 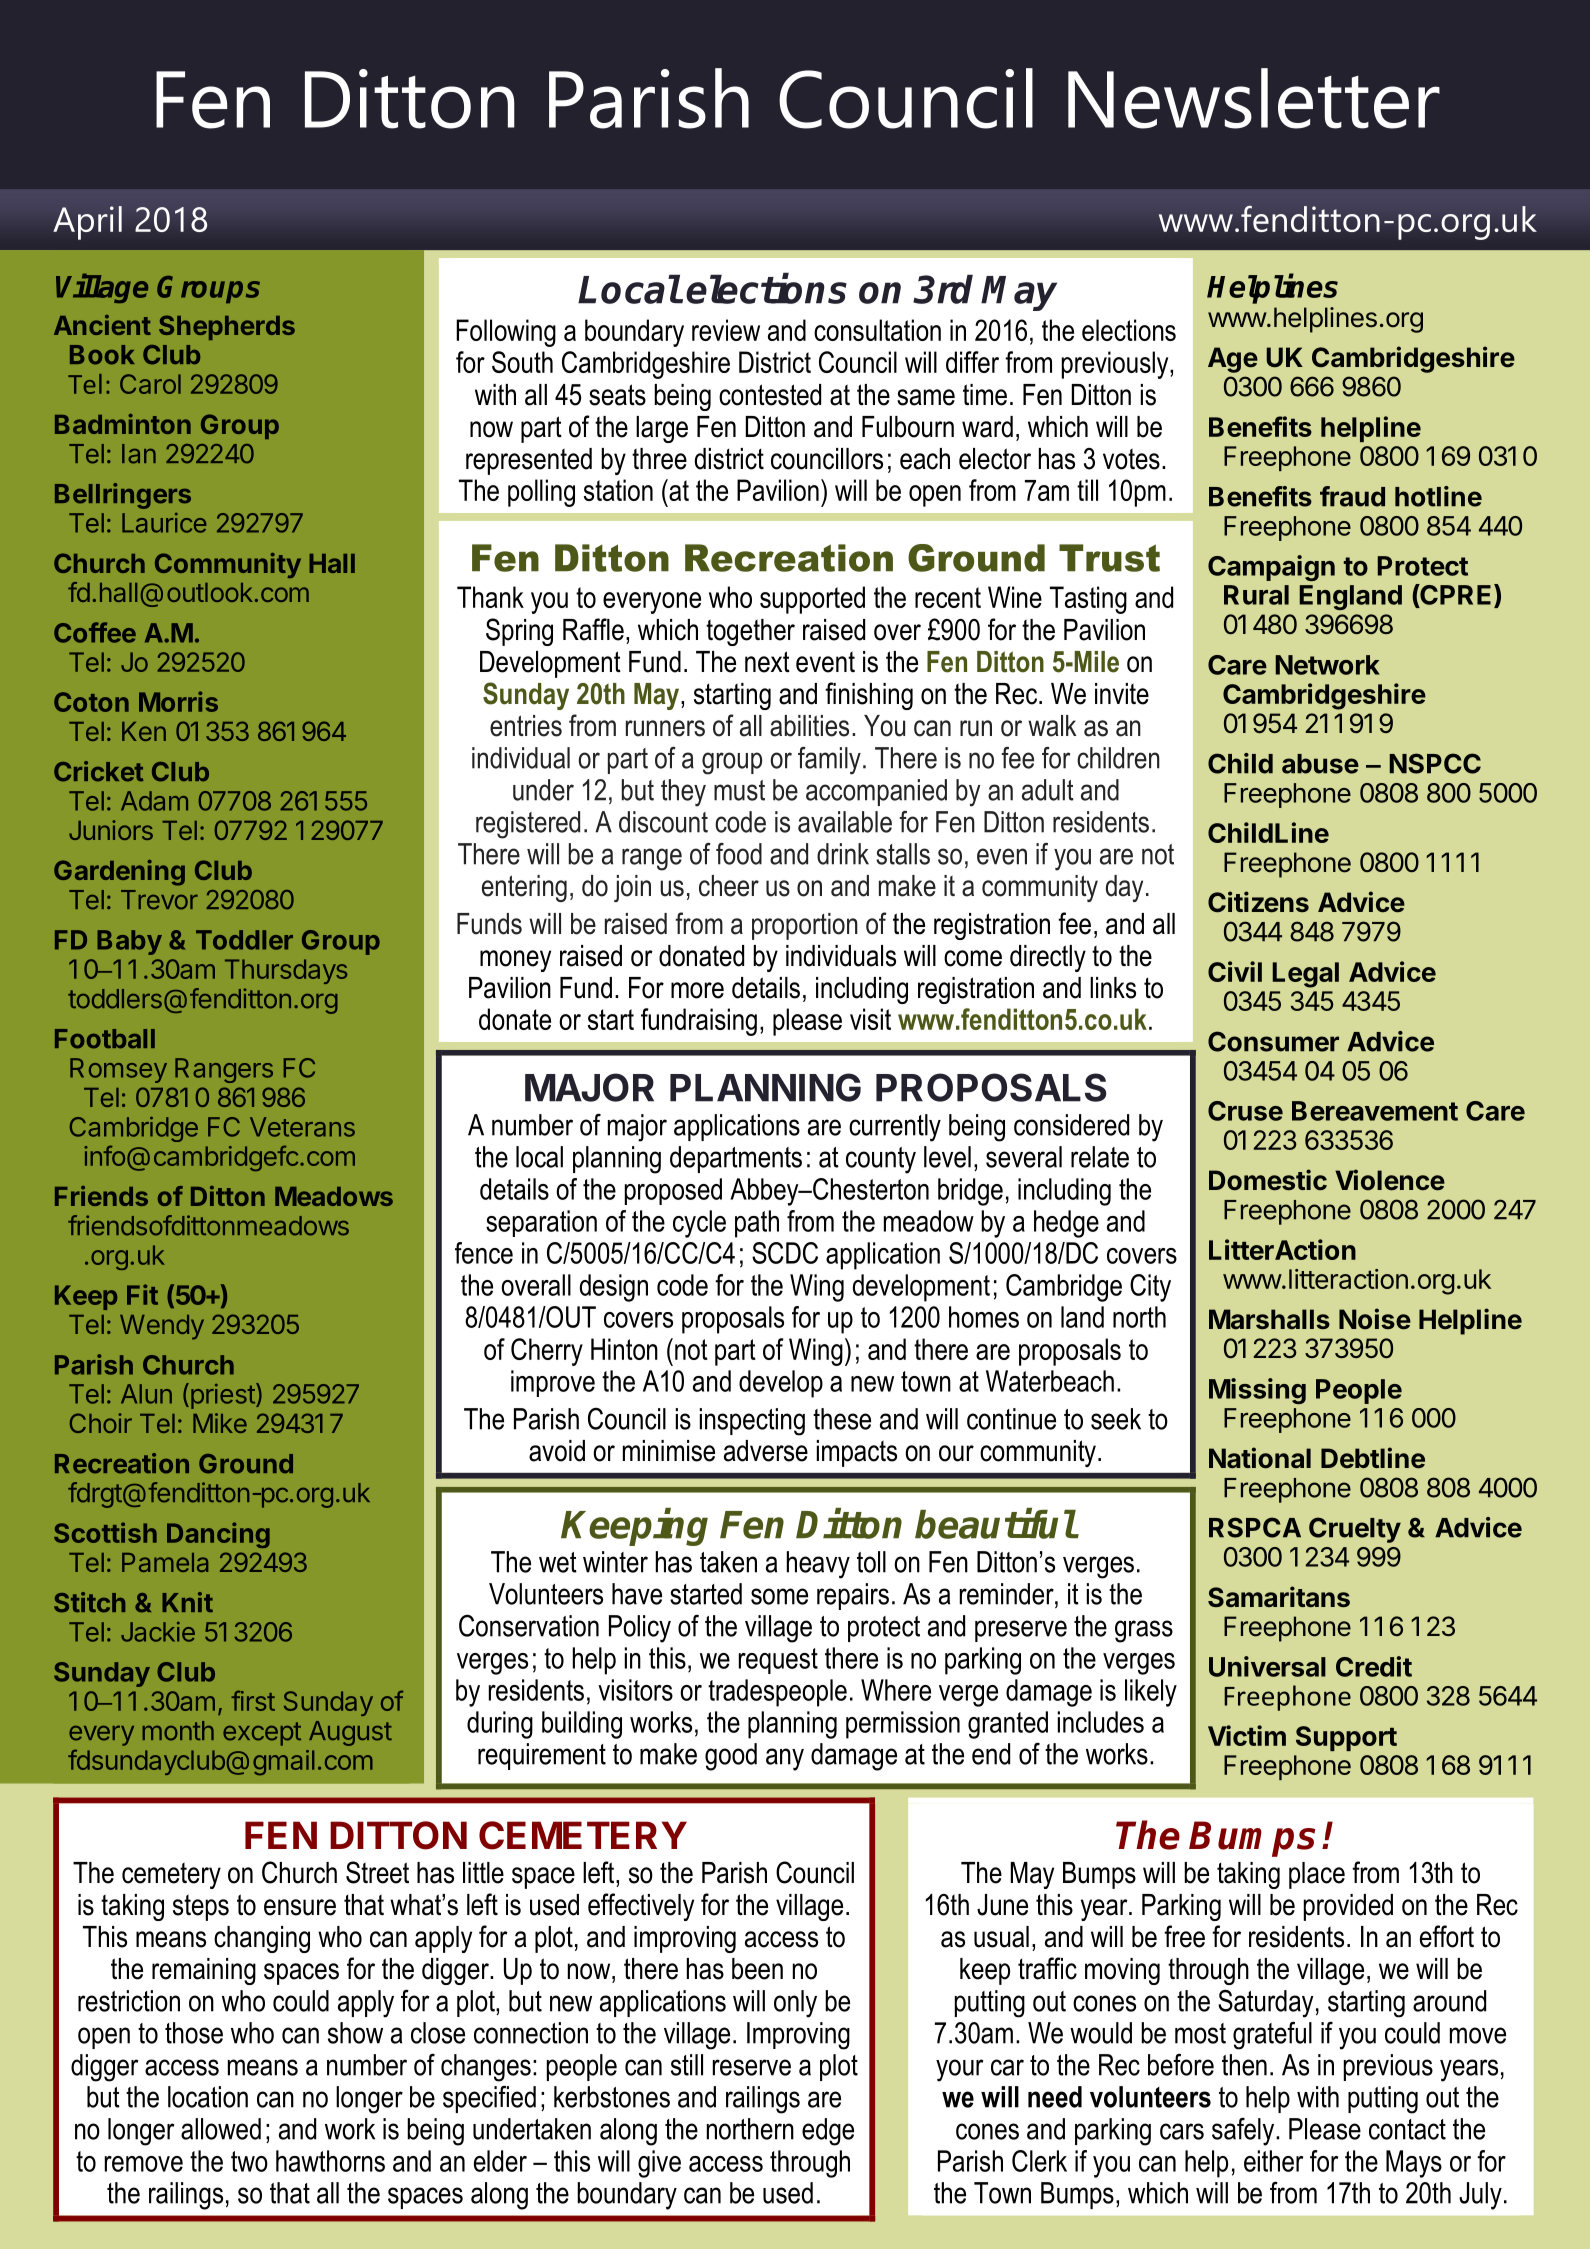 What do you see at coordinates (881, 1160) in the screenshot?
I see `county` at bounding box center [881, 1160].
